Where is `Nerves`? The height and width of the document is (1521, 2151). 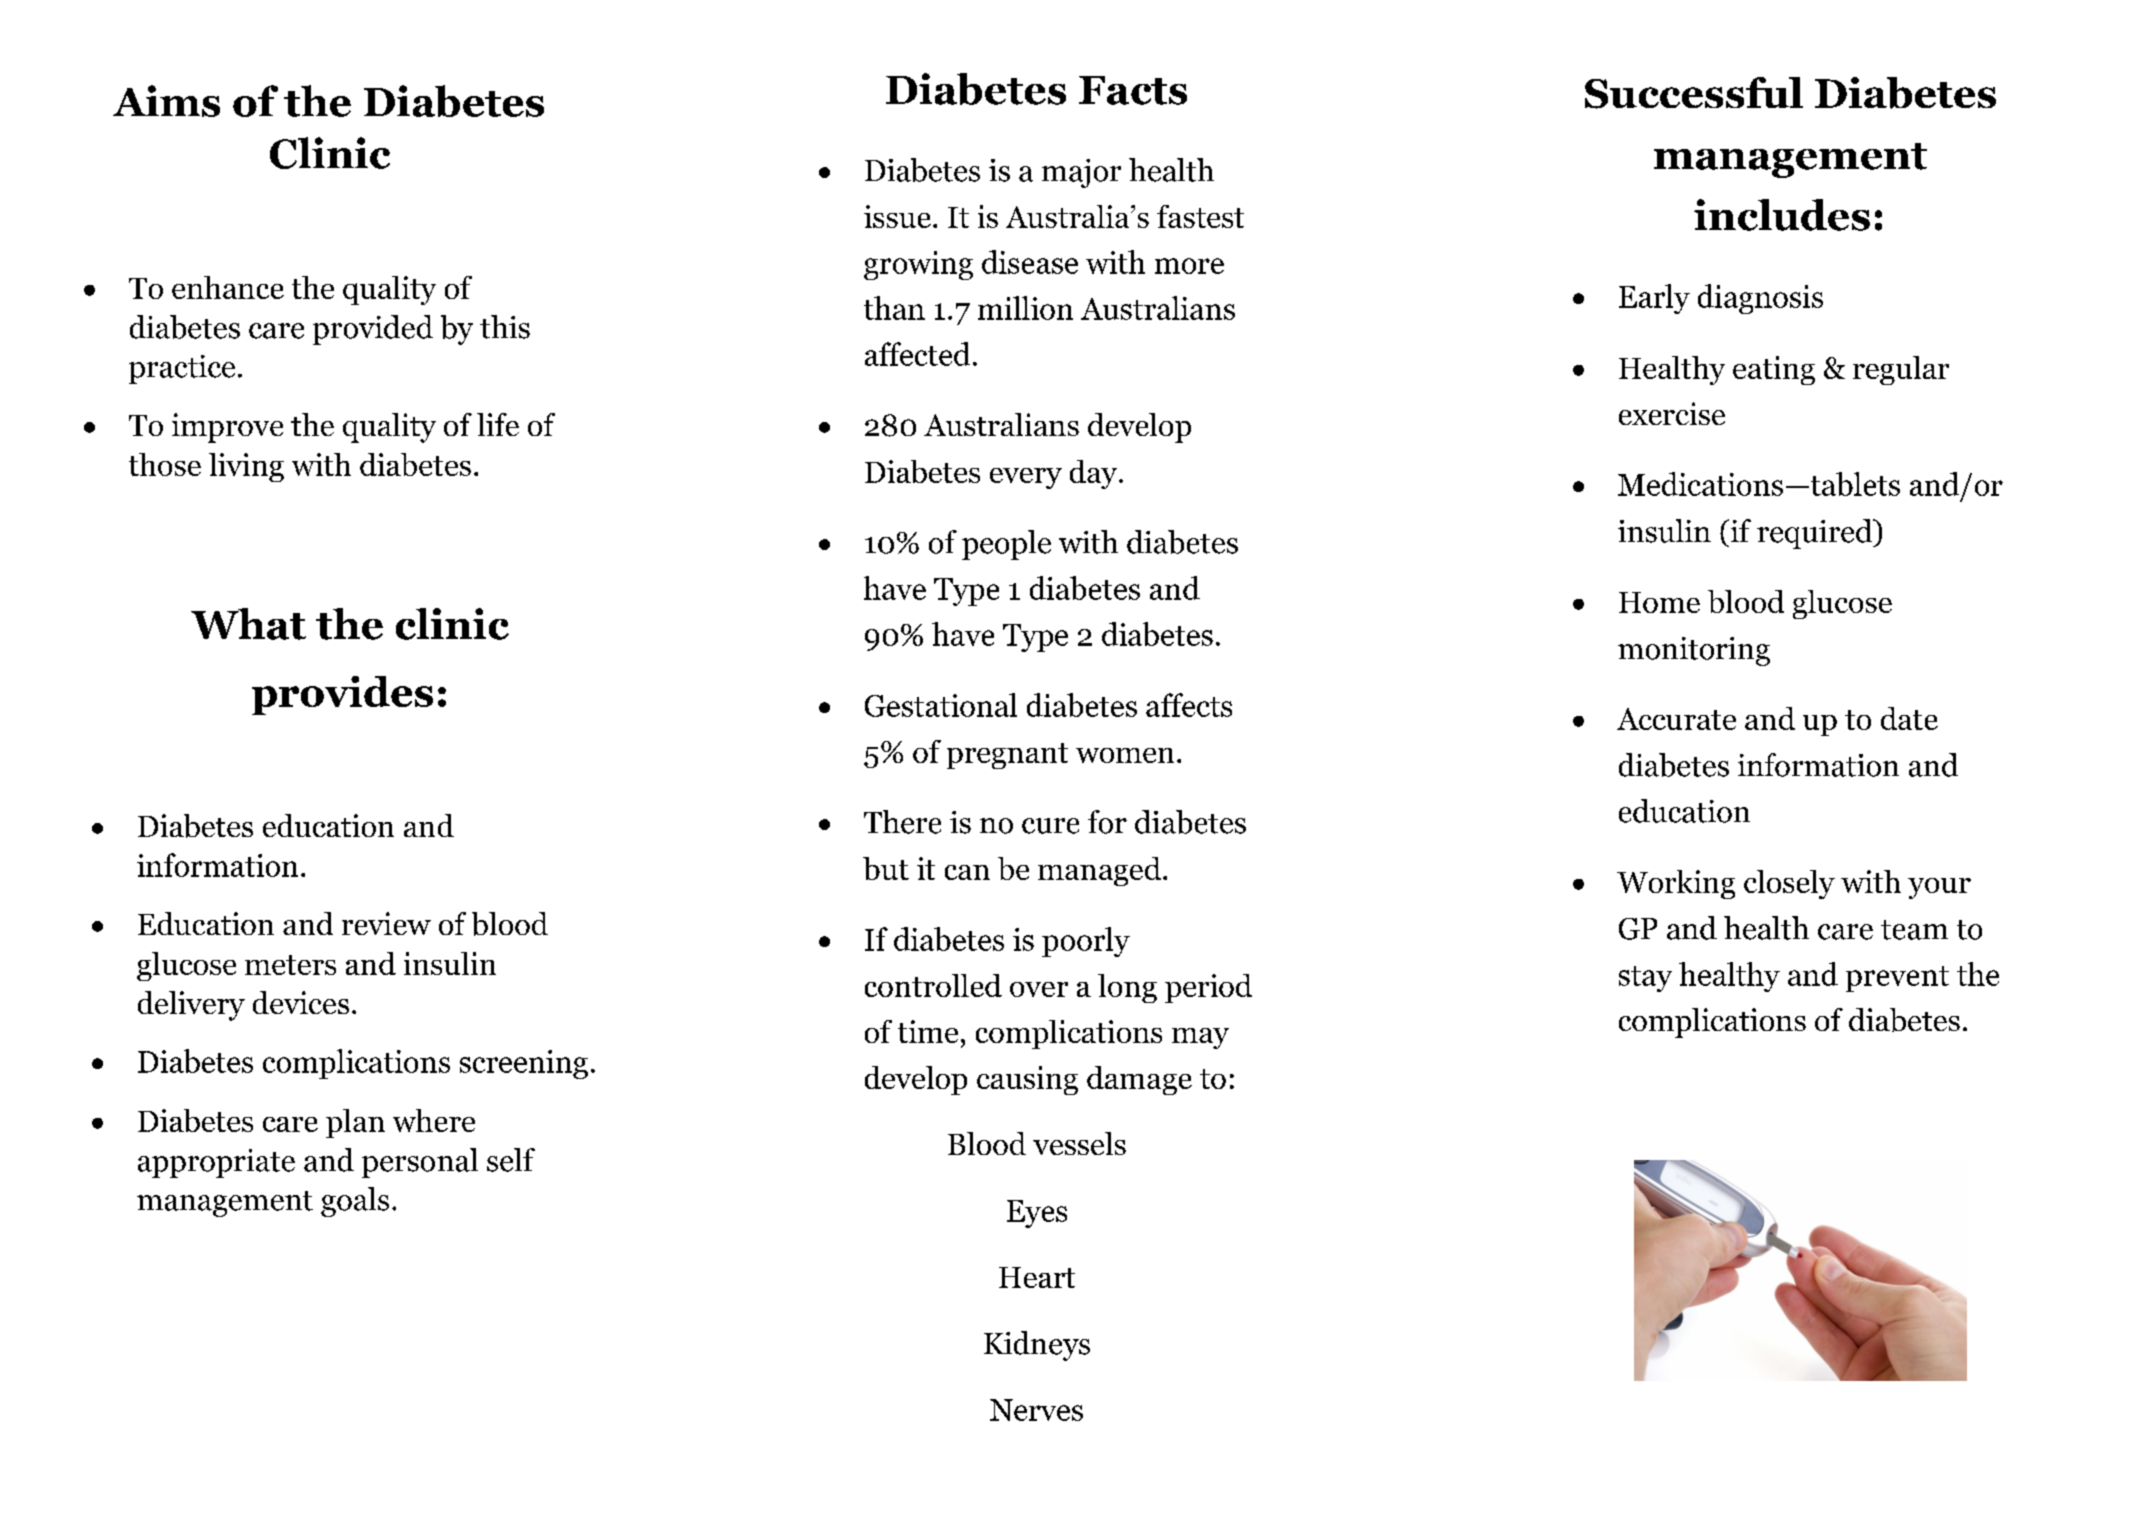 Nerves is located at coordinates (1036, 1410).
